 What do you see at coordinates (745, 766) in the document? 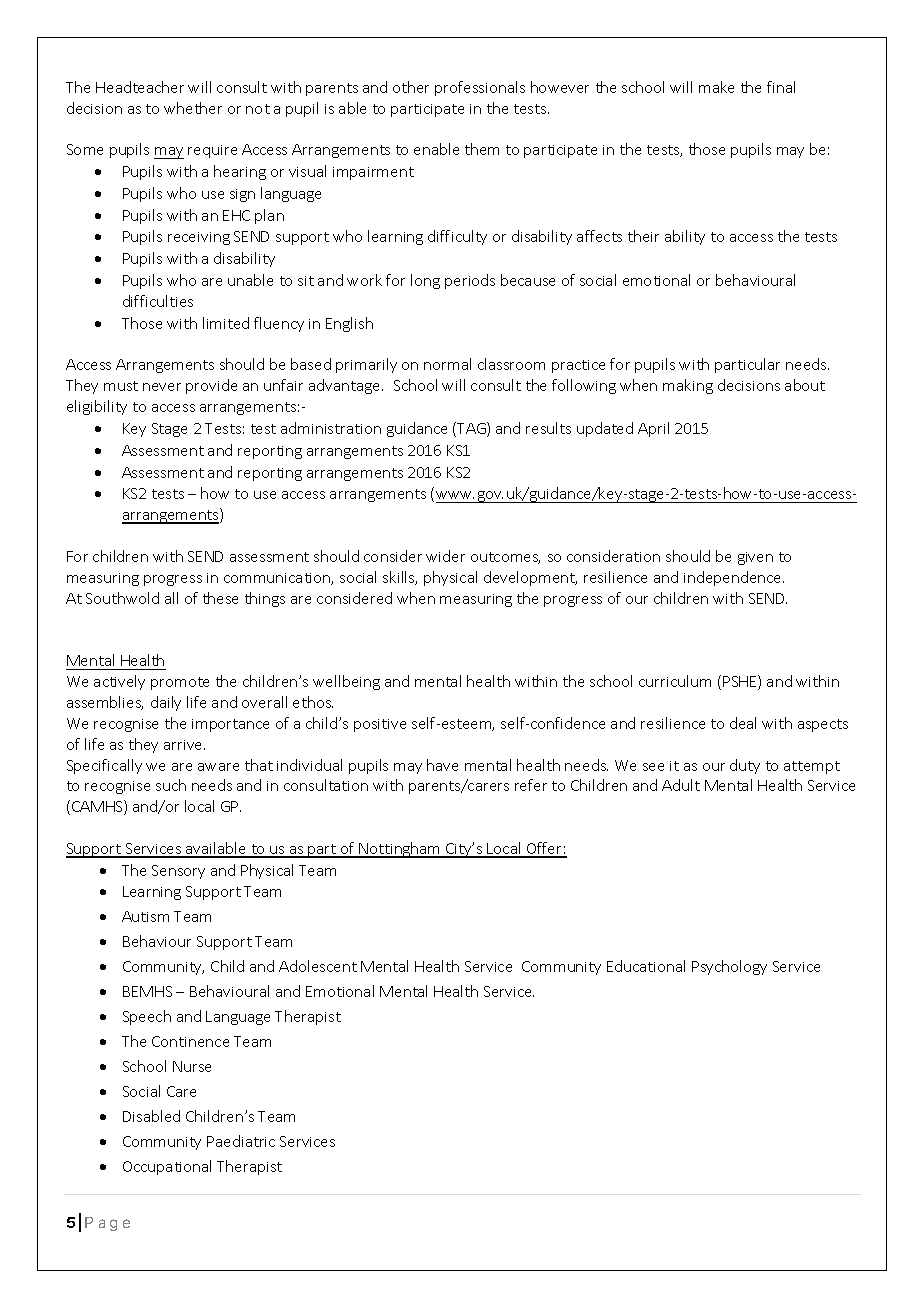
I see `duty` at bounding box center [745, 766].
